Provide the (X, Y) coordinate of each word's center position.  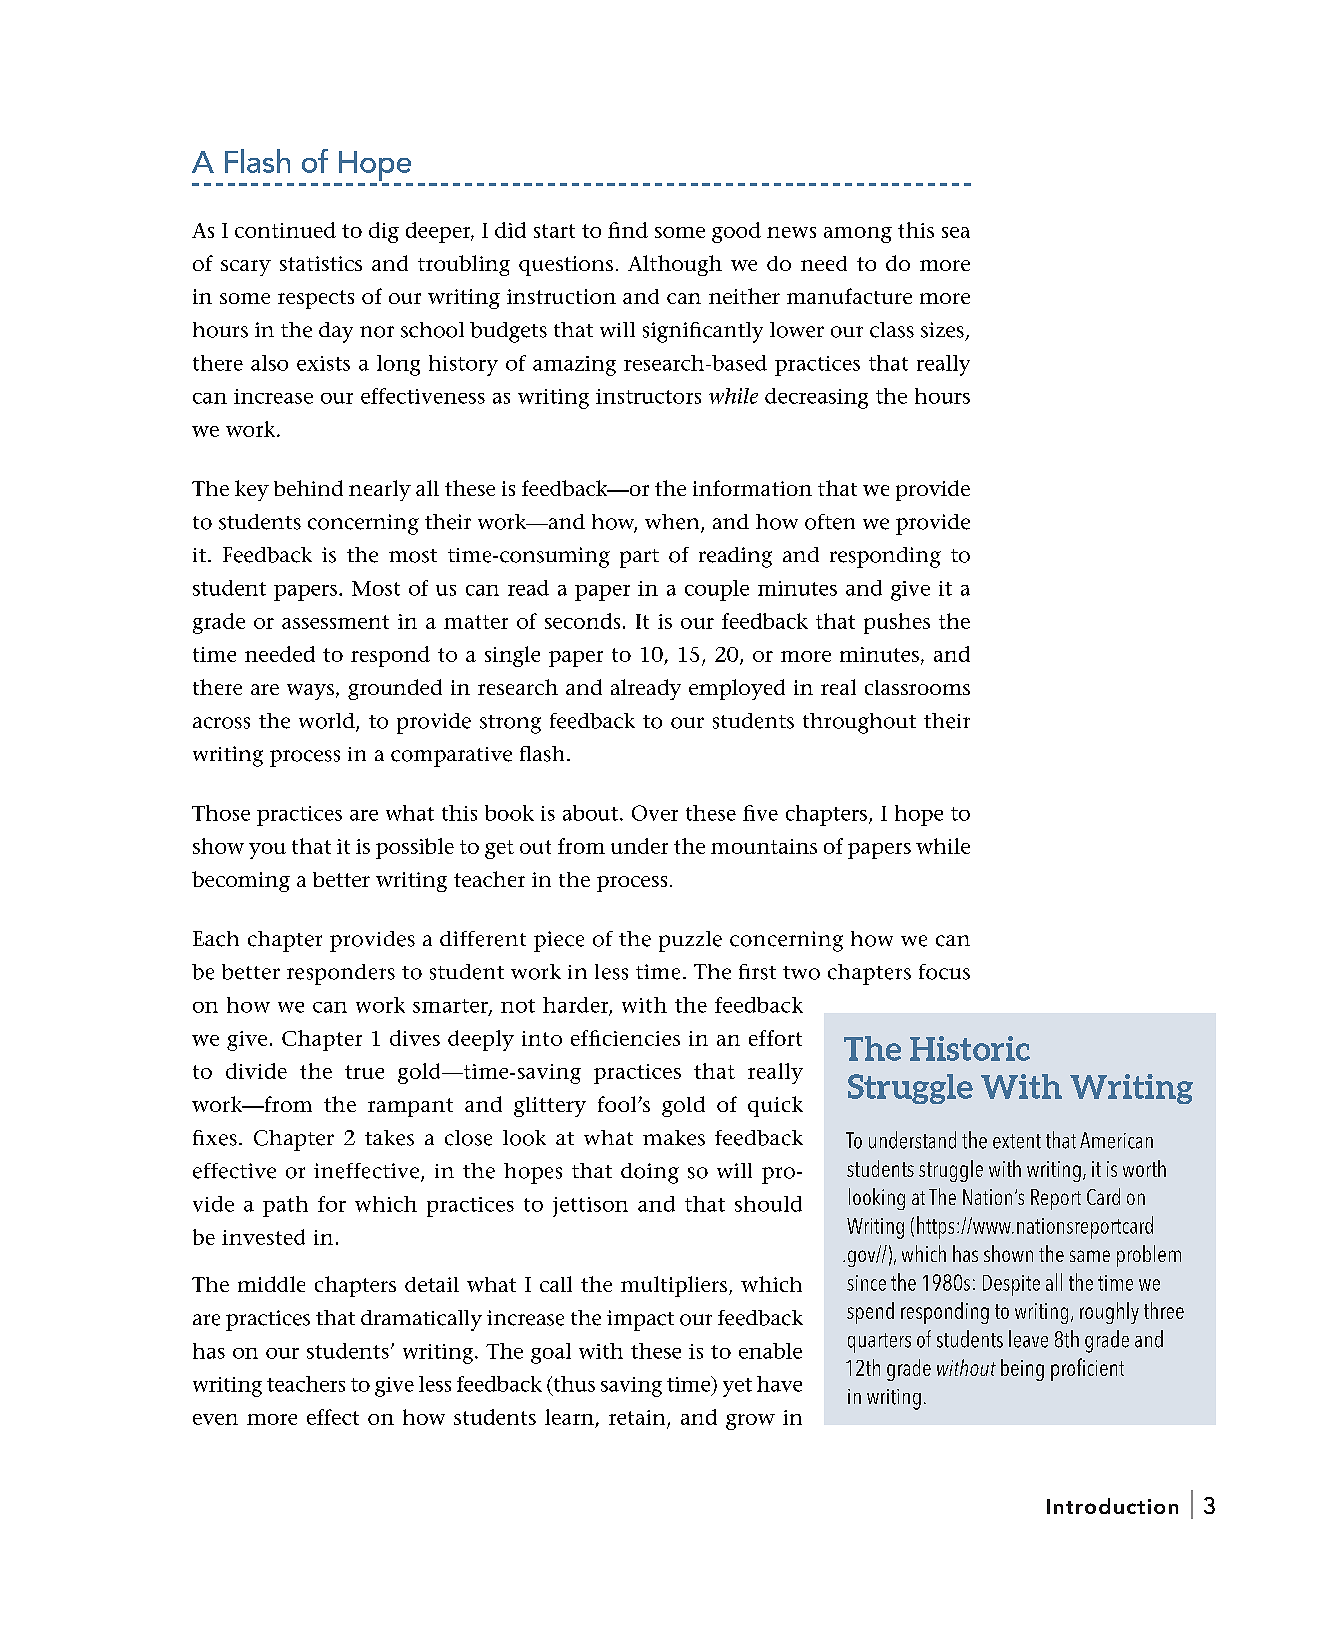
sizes (942, 330)
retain (638, 1419)
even (215, 1419)
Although (675, 265)
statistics (321, 263)
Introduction (1112, 1506)
